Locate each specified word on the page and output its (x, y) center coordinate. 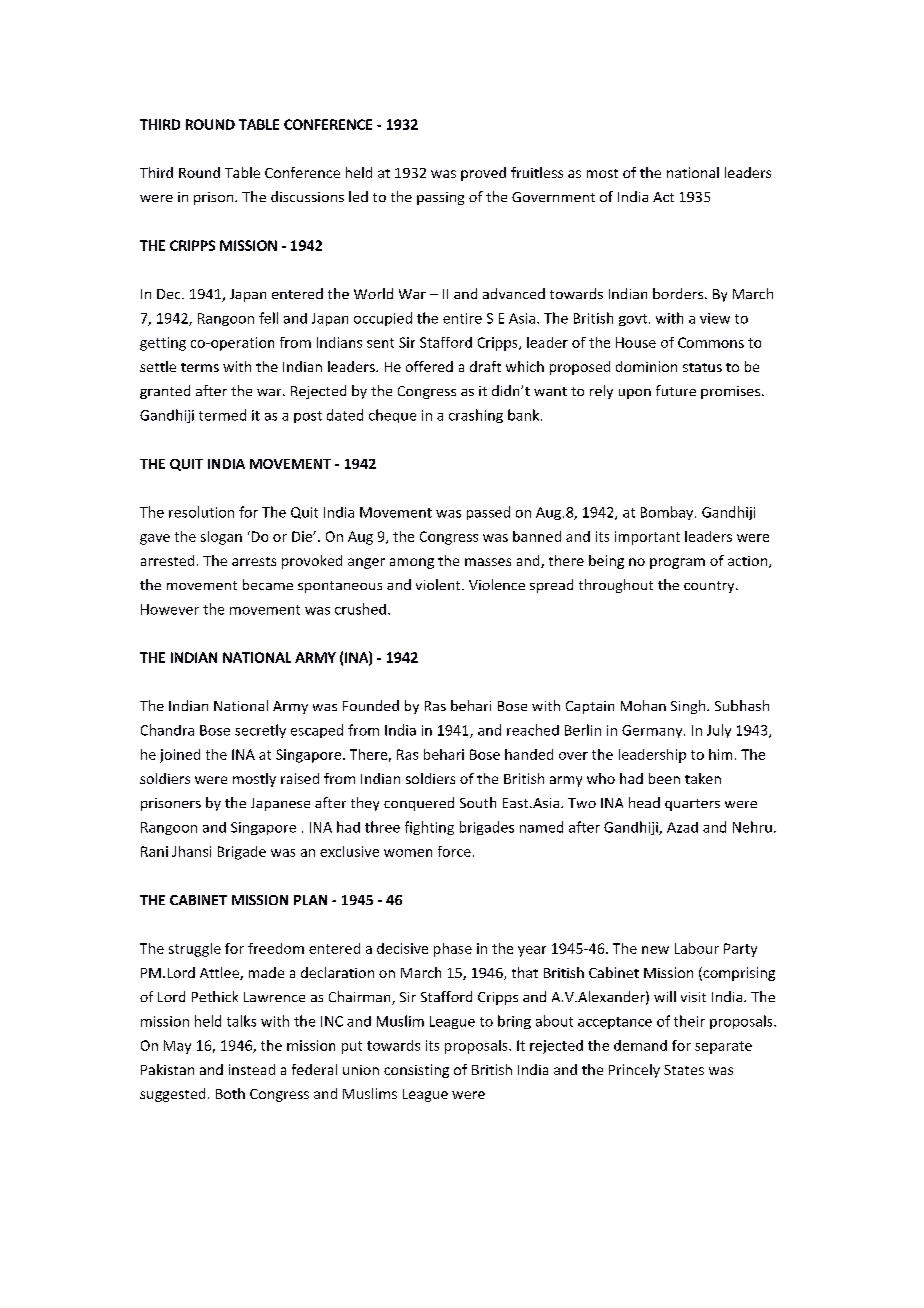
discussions (307, 196)
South (478, 802)
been (664, 778)
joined (180, 756)
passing (440, 198)
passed (488, 513)
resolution (201, 512)
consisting (416, 1071)
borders (679, 293)
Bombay (668, 513)
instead (252, 1069)
